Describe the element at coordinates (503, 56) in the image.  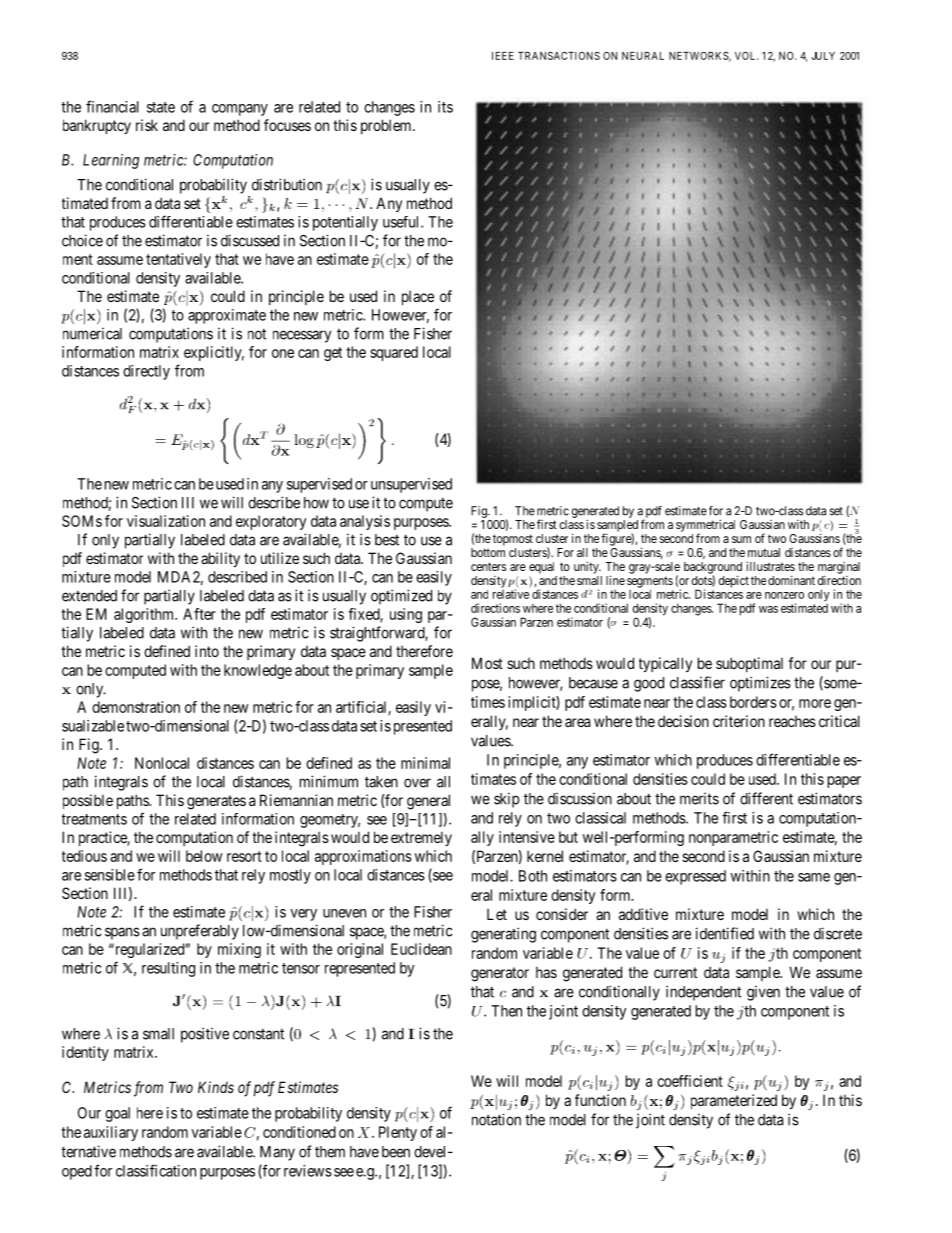
I see `IEEE` at that location.
